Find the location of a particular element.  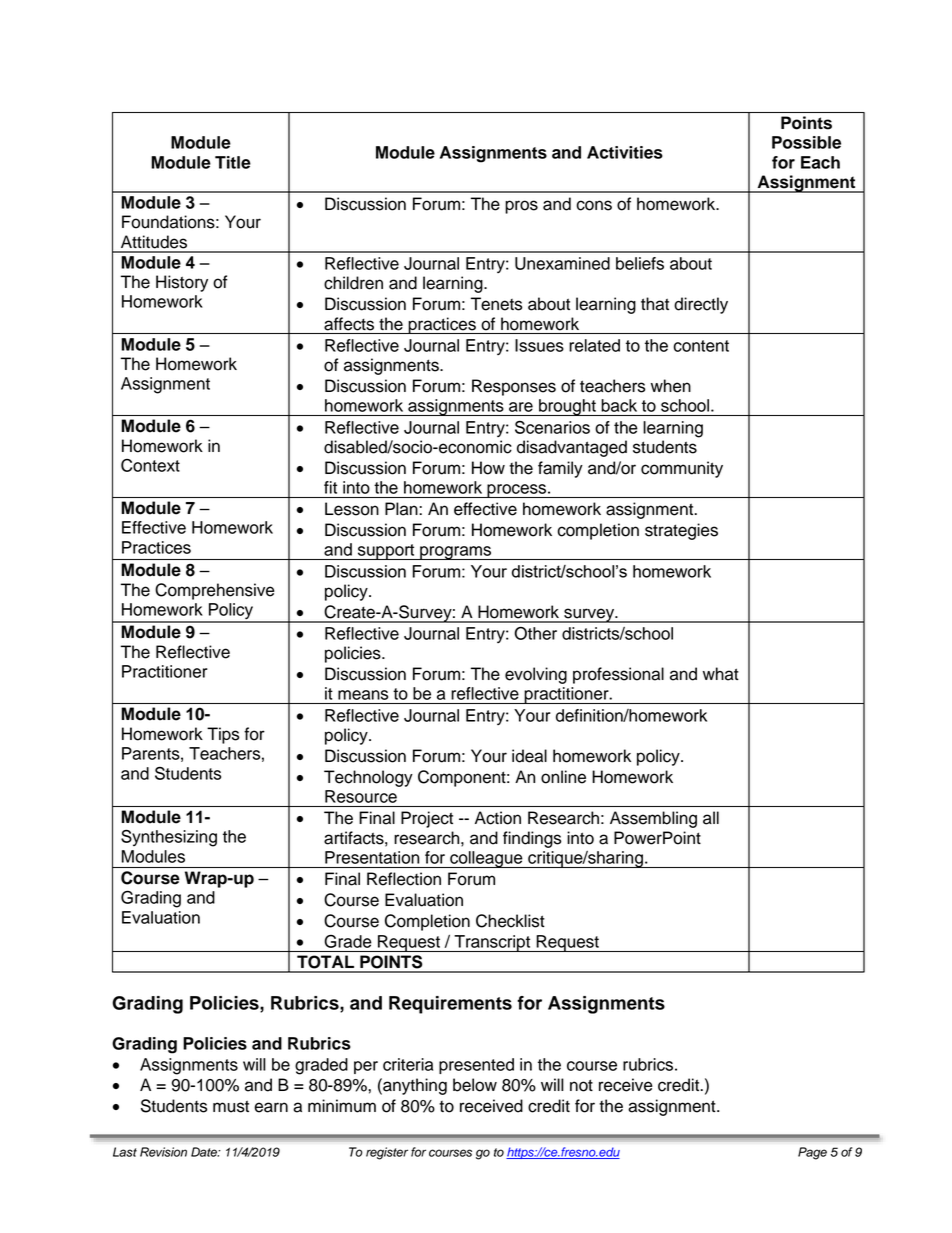

pros is located at coordinates (521, 207).
